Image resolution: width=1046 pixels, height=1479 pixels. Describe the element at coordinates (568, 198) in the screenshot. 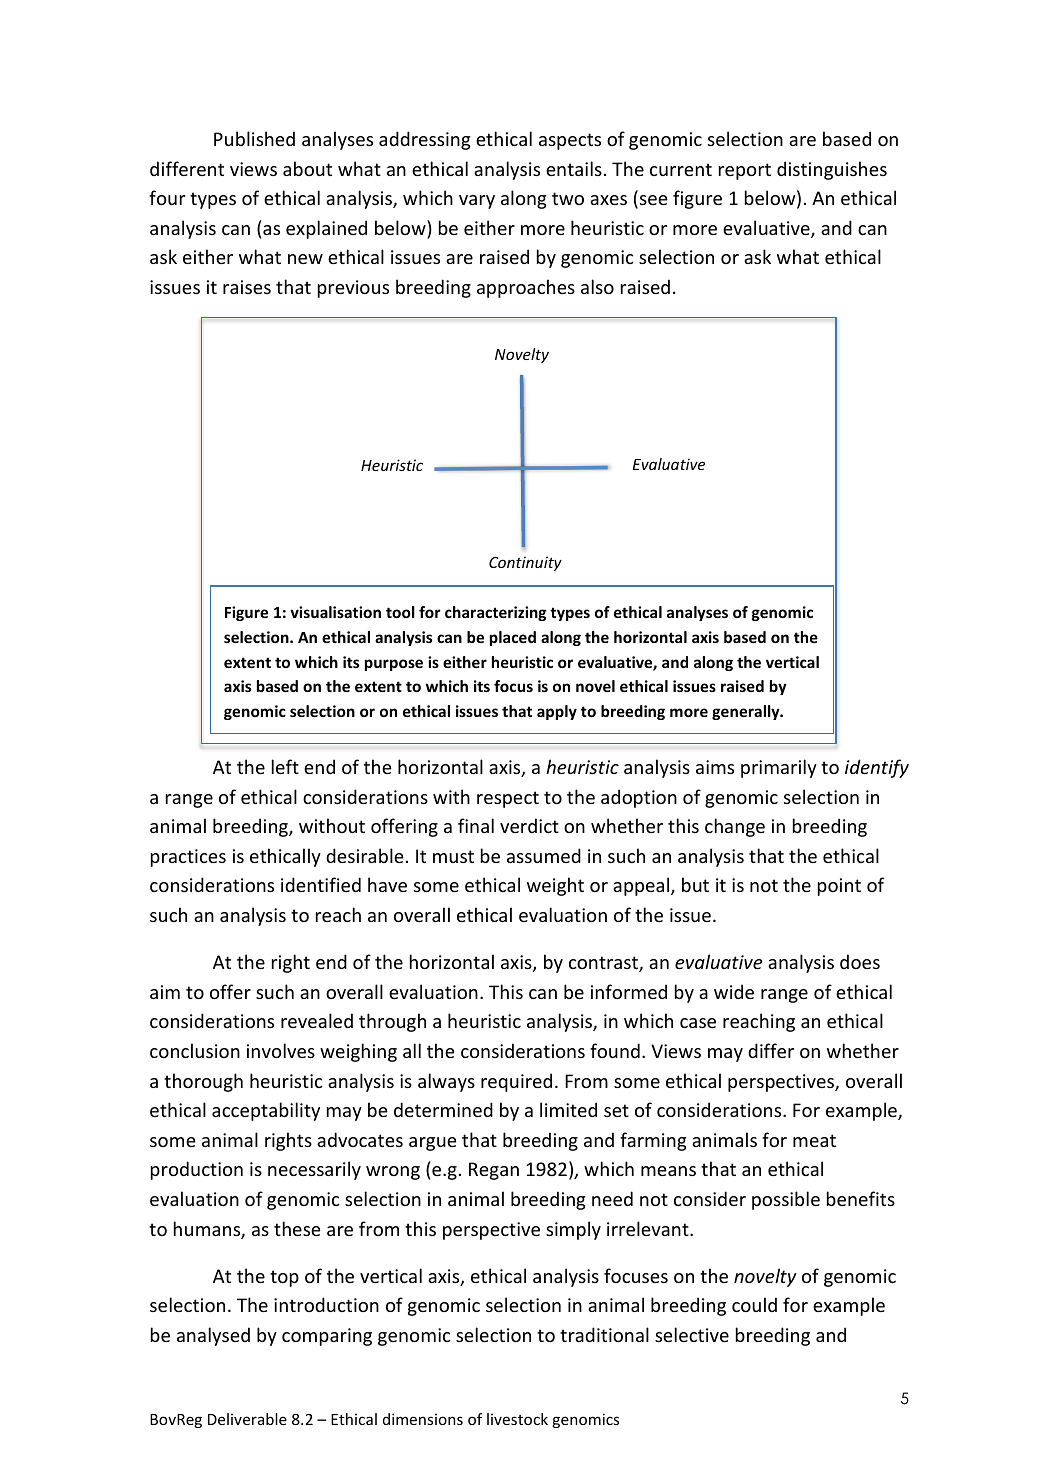

I see `two` at that location.
